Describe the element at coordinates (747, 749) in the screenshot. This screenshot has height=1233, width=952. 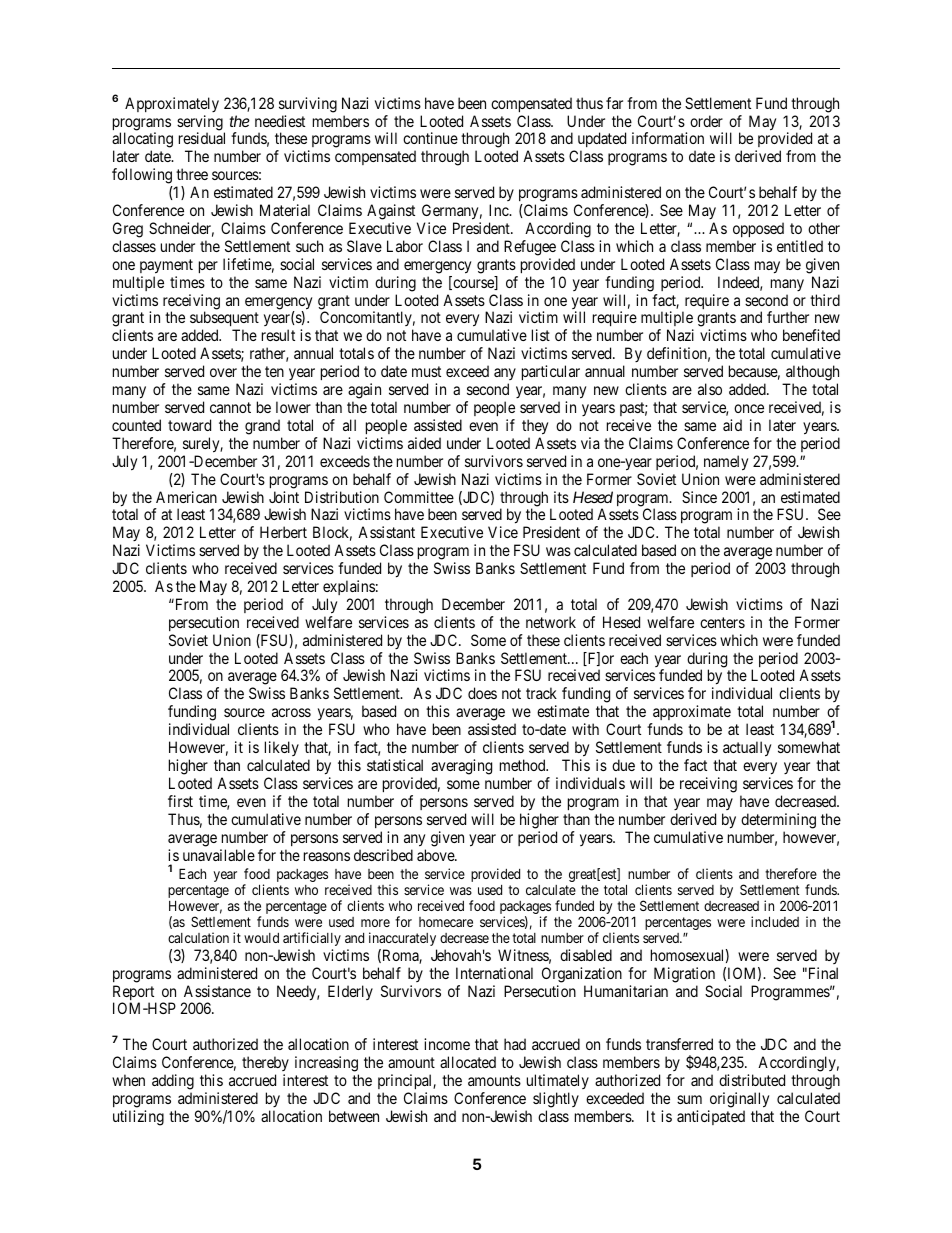
I see `actually` at that location.
